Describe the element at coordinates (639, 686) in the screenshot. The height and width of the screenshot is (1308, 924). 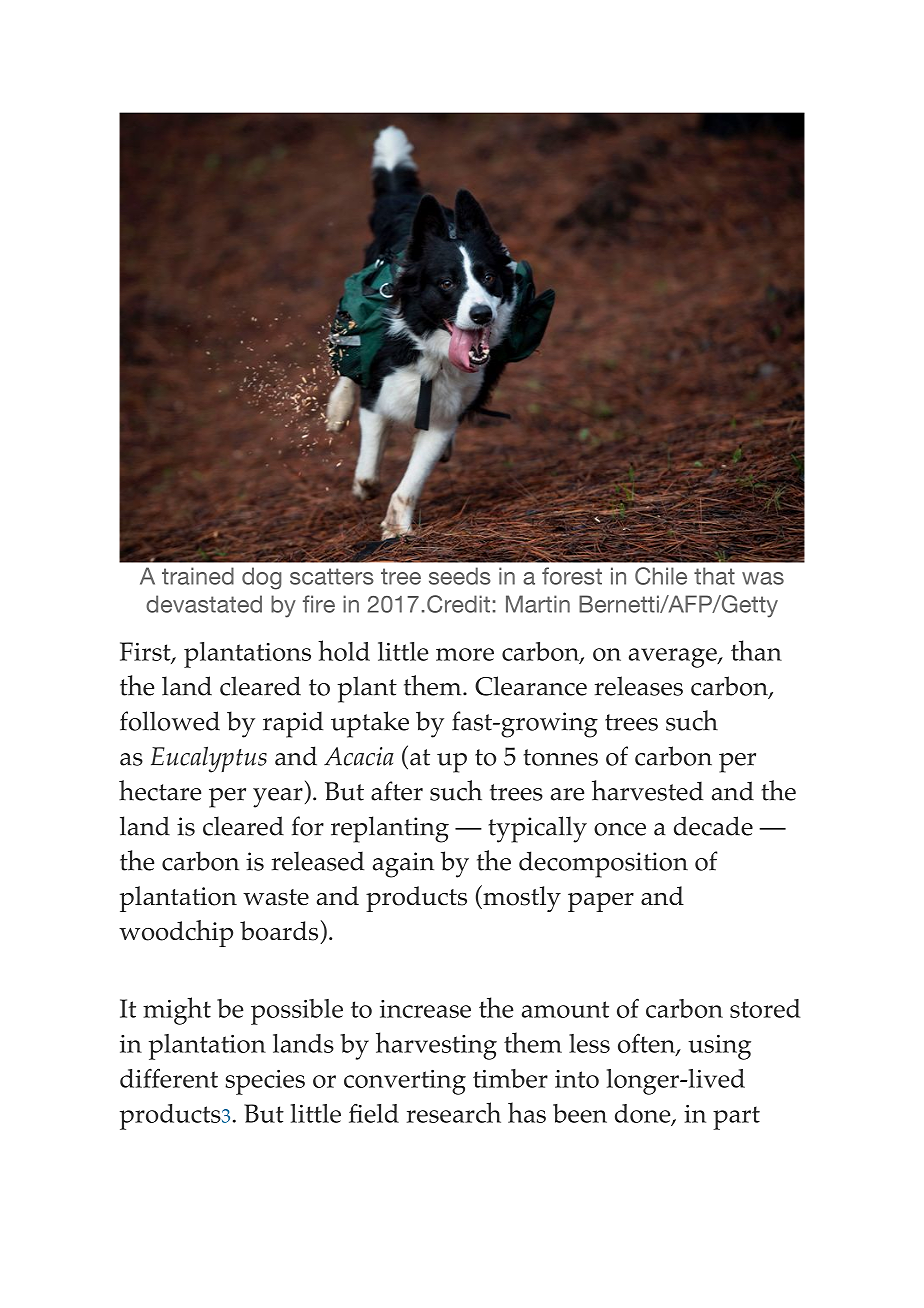
I see `releases` at that location.
